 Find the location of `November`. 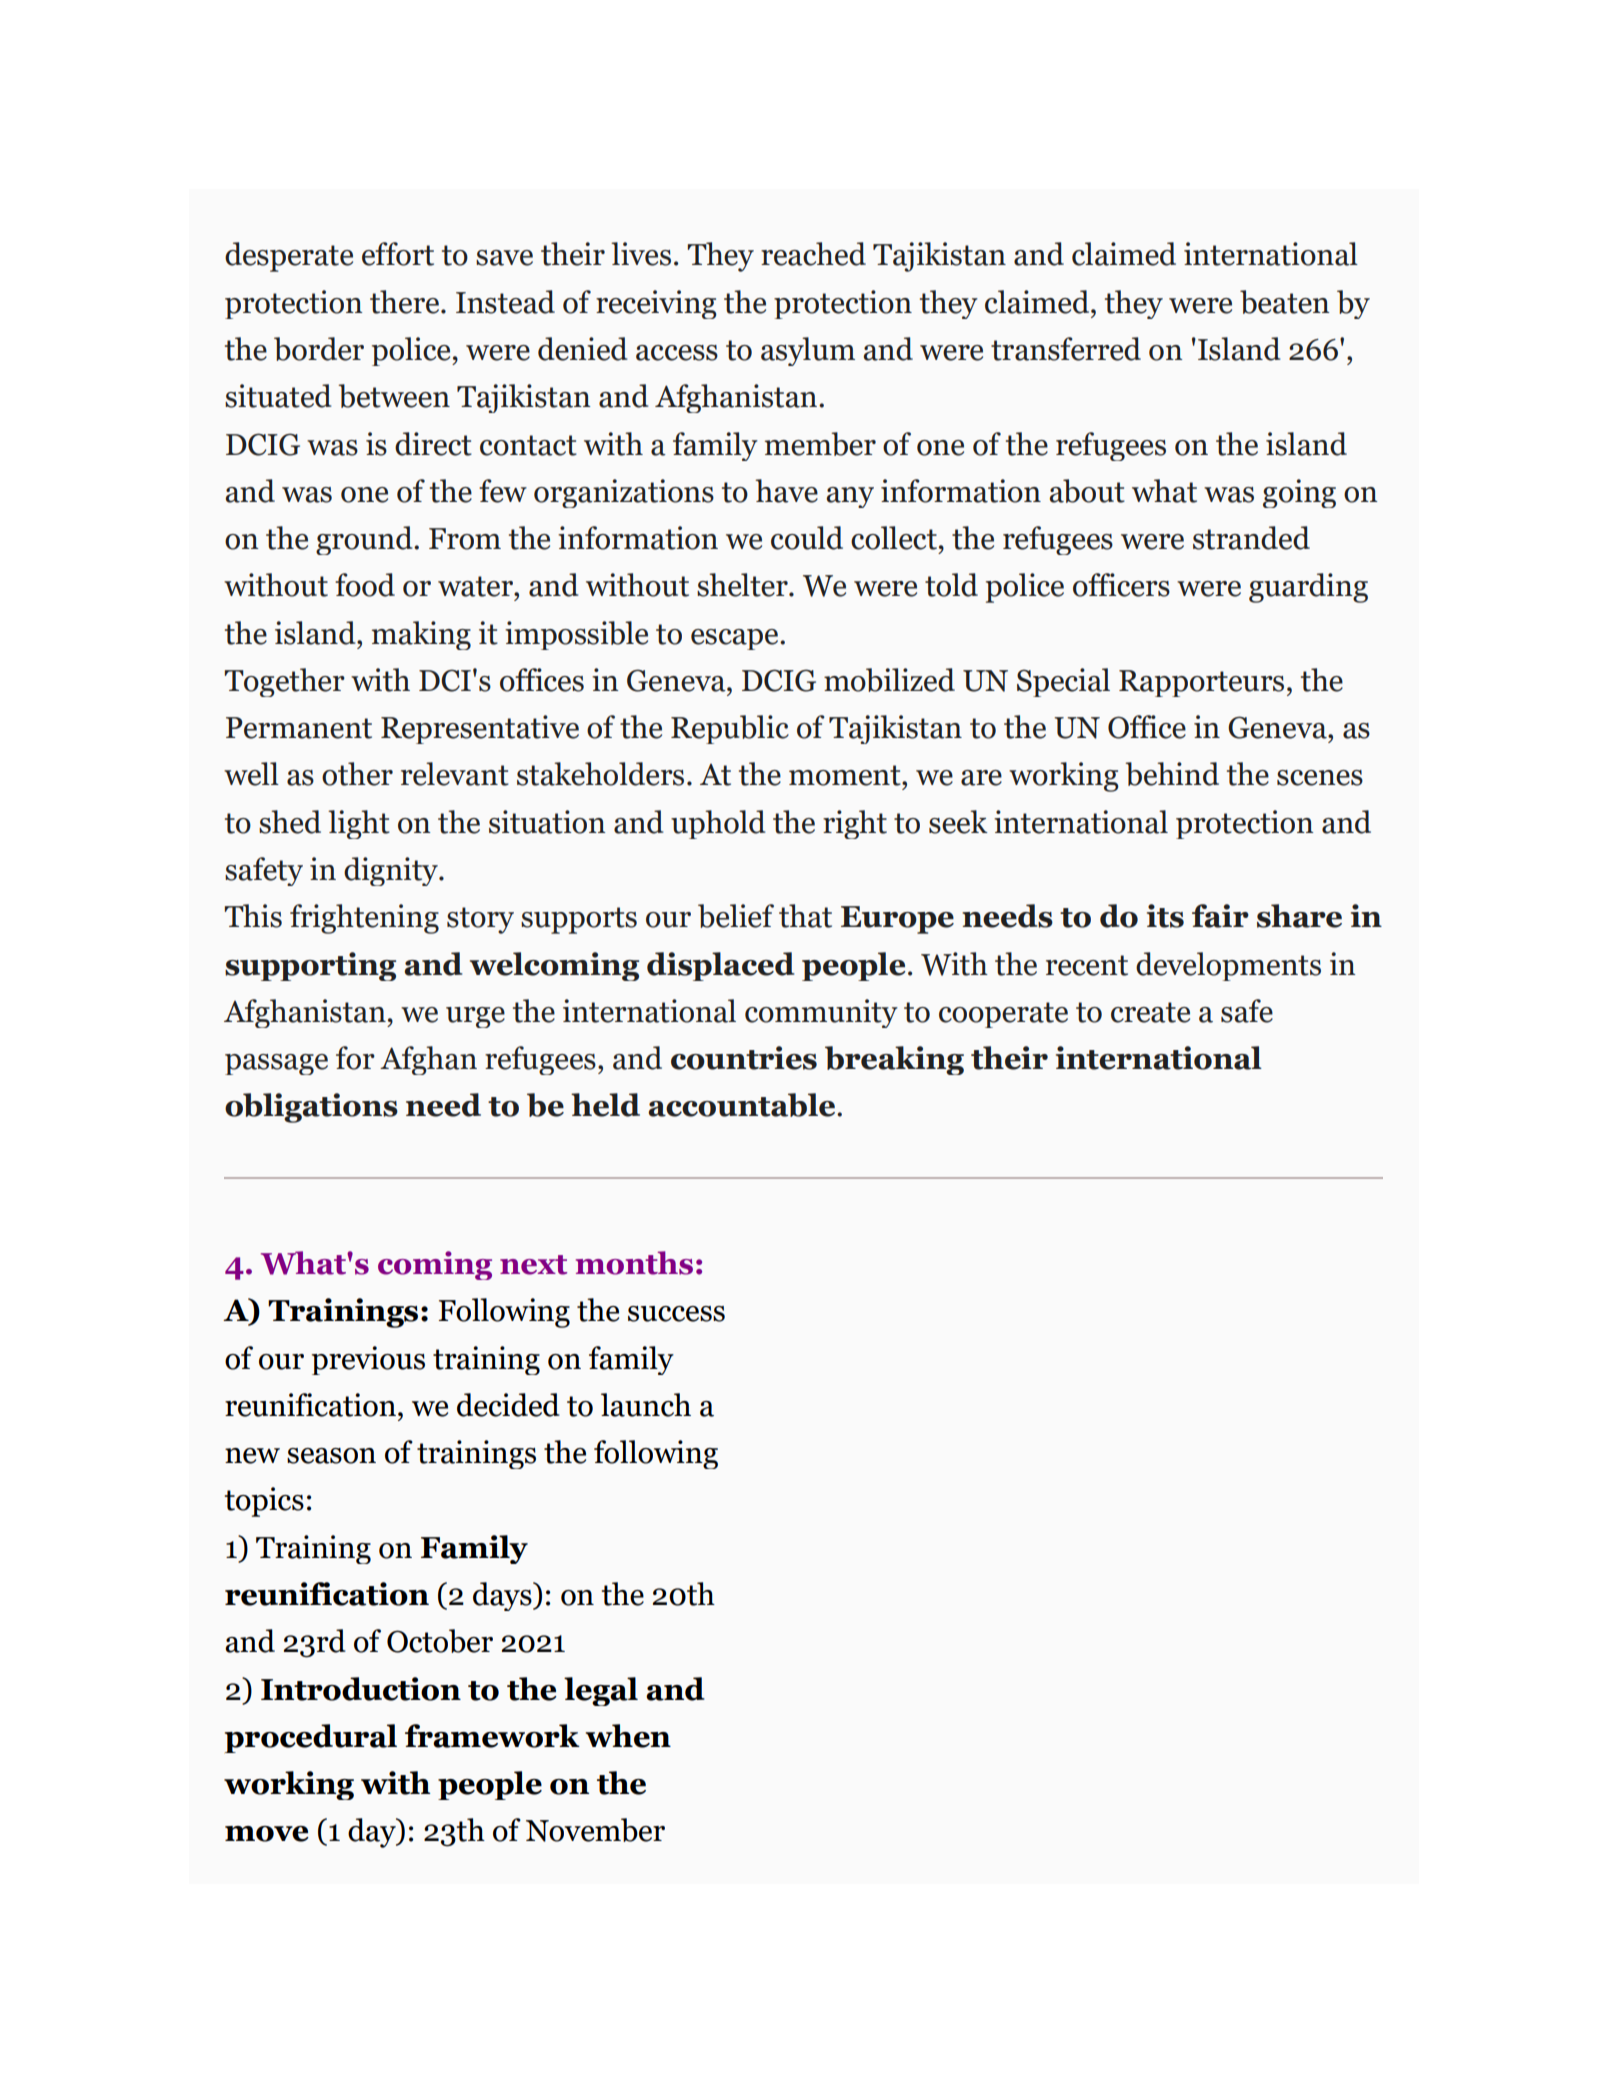

November is located at coordinates (595, 1830).
